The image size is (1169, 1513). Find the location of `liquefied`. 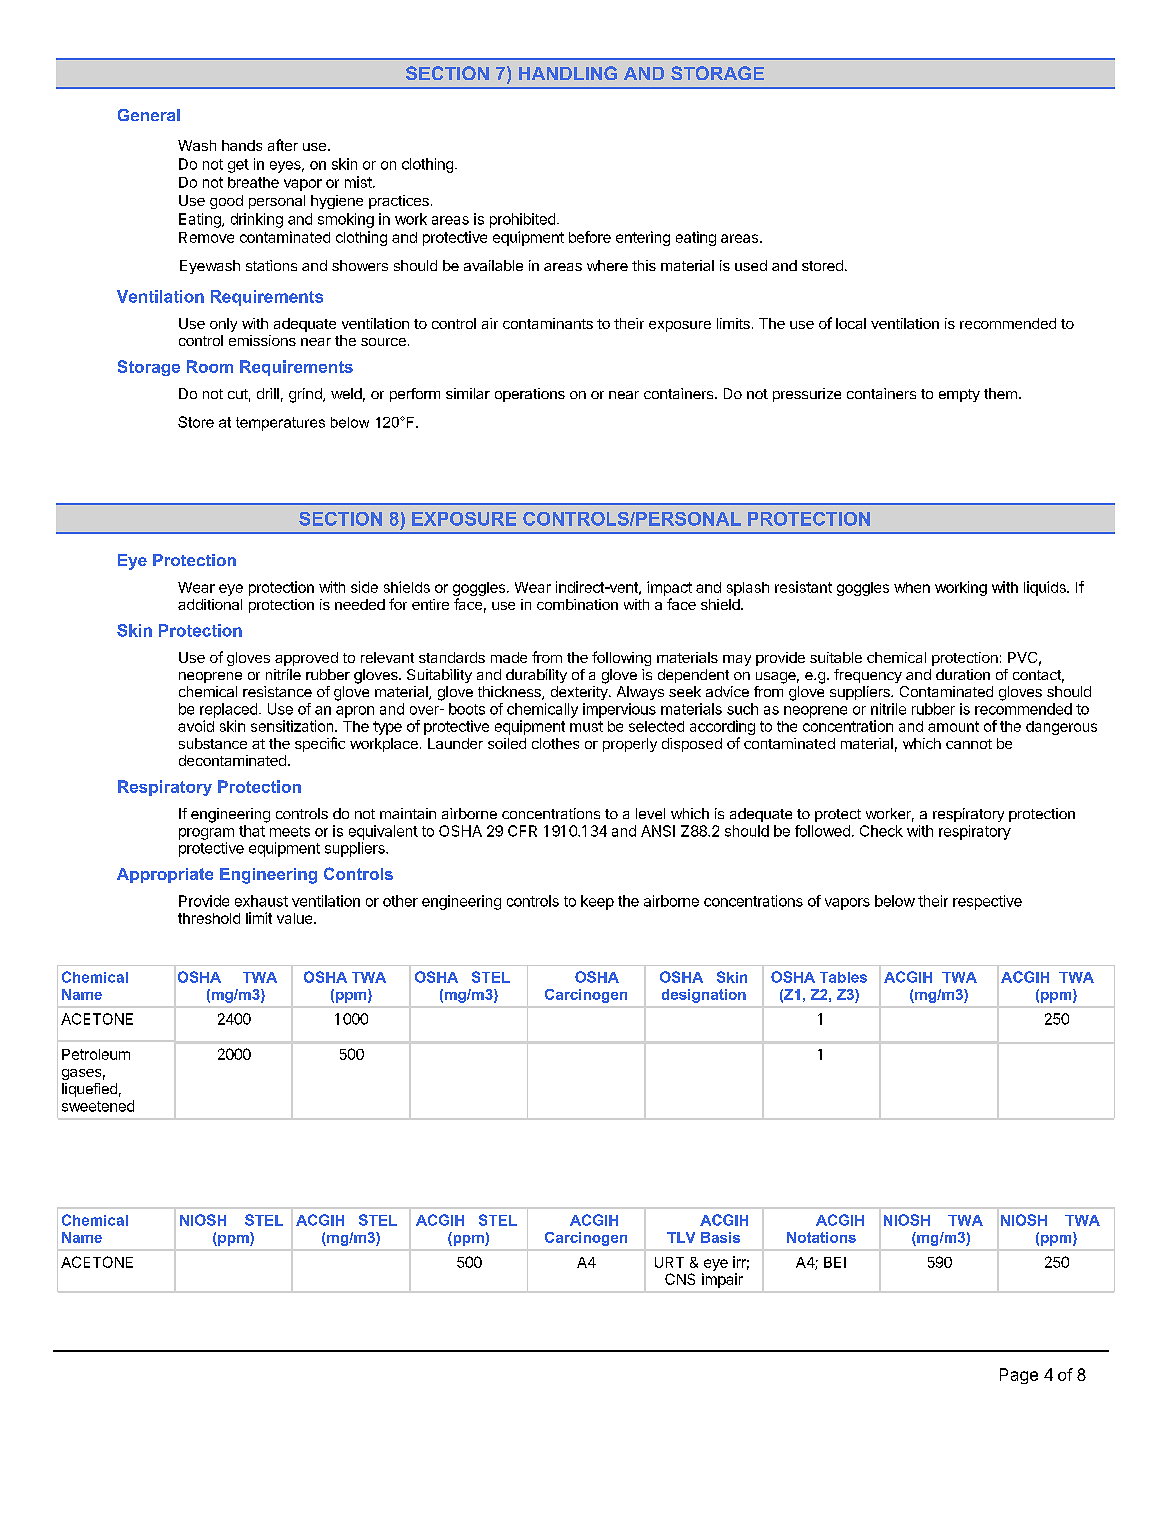

liquefied is located at coordinates (89, 1090).
